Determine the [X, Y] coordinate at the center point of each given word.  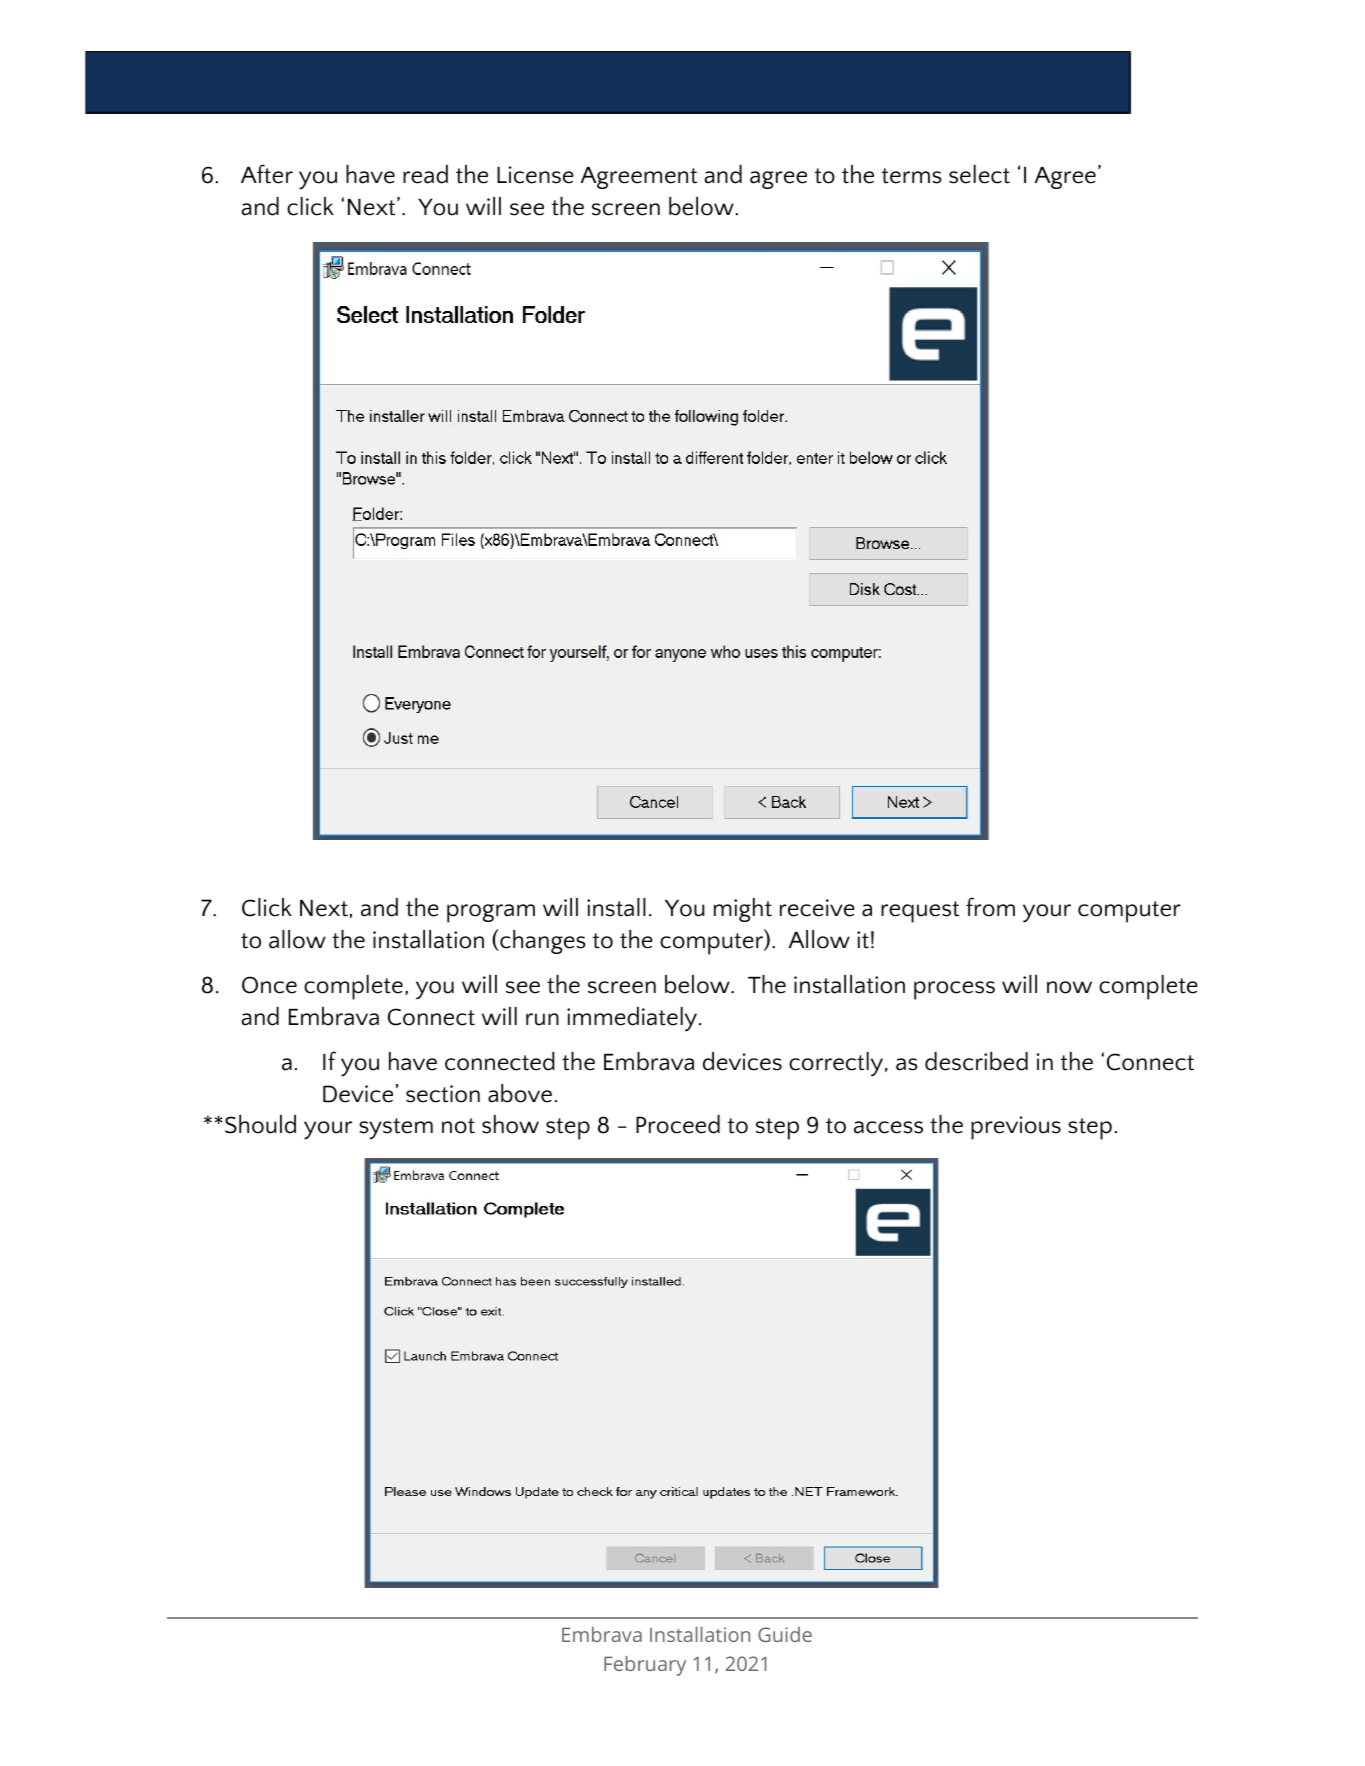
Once [269, 985]
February [645, 1666]
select [979, 174]
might [743, 910]
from [990, 907]
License [535, 175]
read [425, 174]
